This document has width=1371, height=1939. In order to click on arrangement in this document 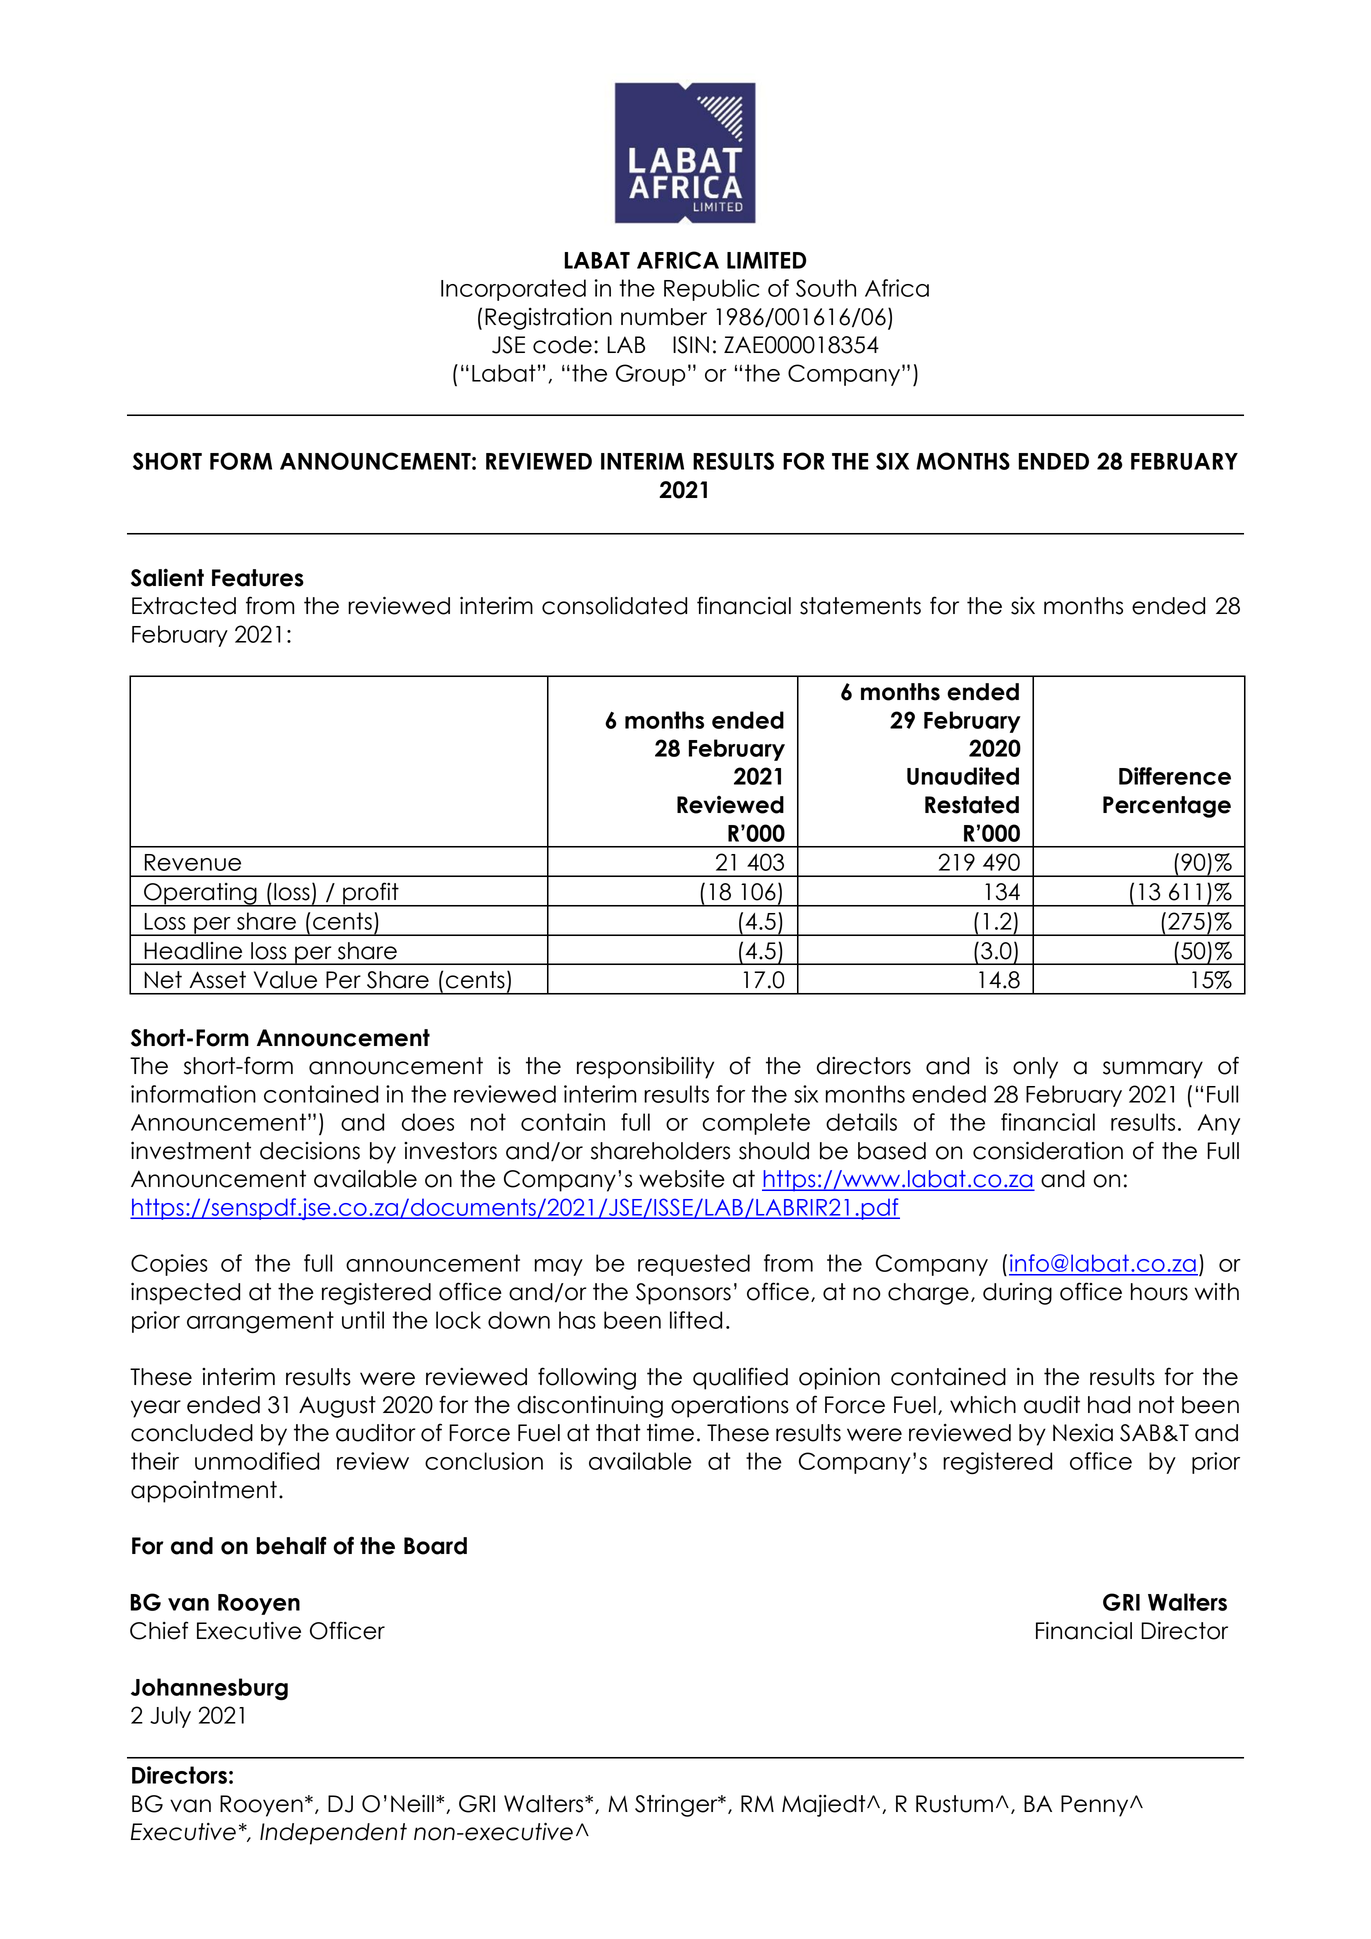, I will do `click(260, 1322)`.
